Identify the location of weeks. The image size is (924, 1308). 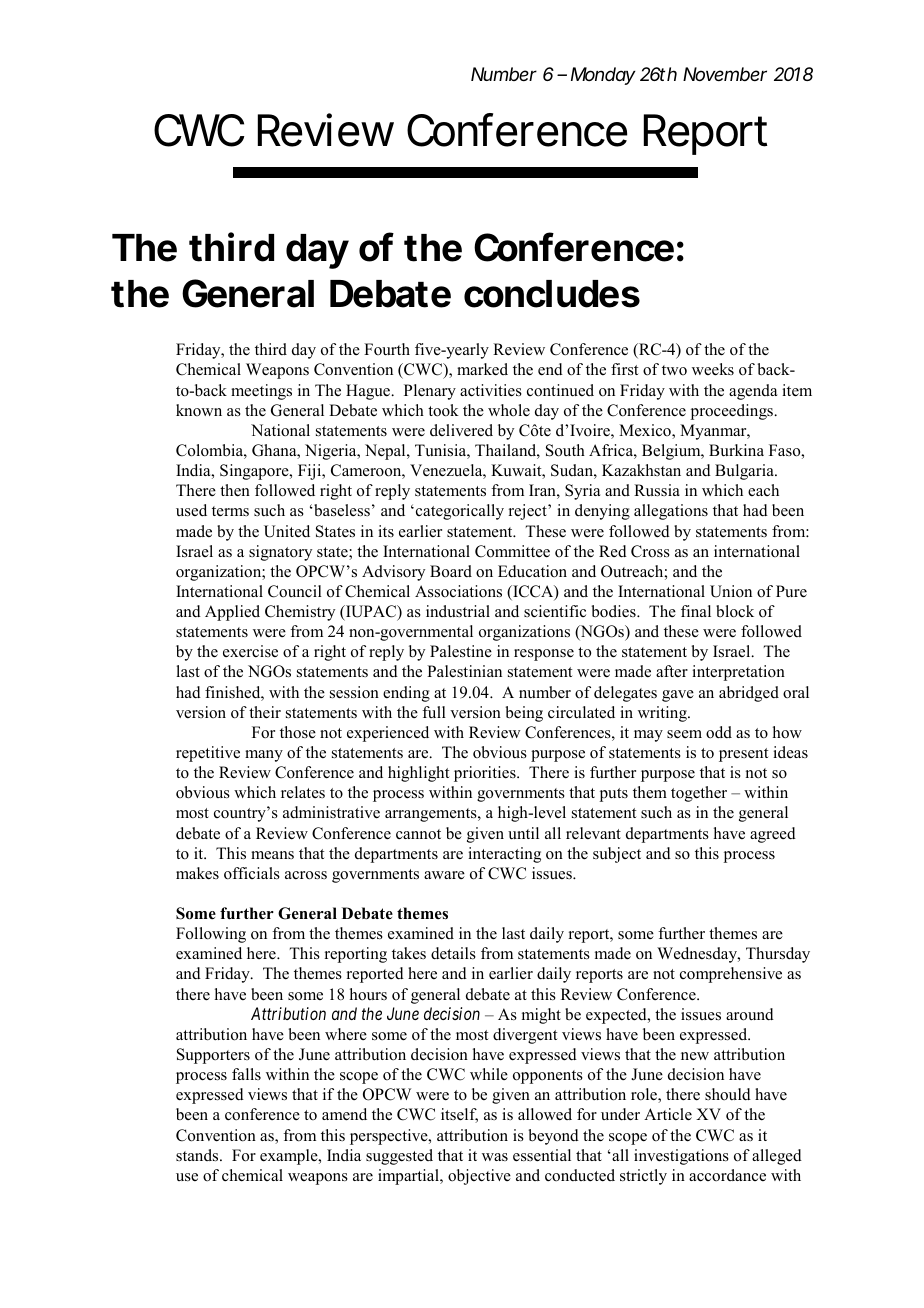
(713, 369).
